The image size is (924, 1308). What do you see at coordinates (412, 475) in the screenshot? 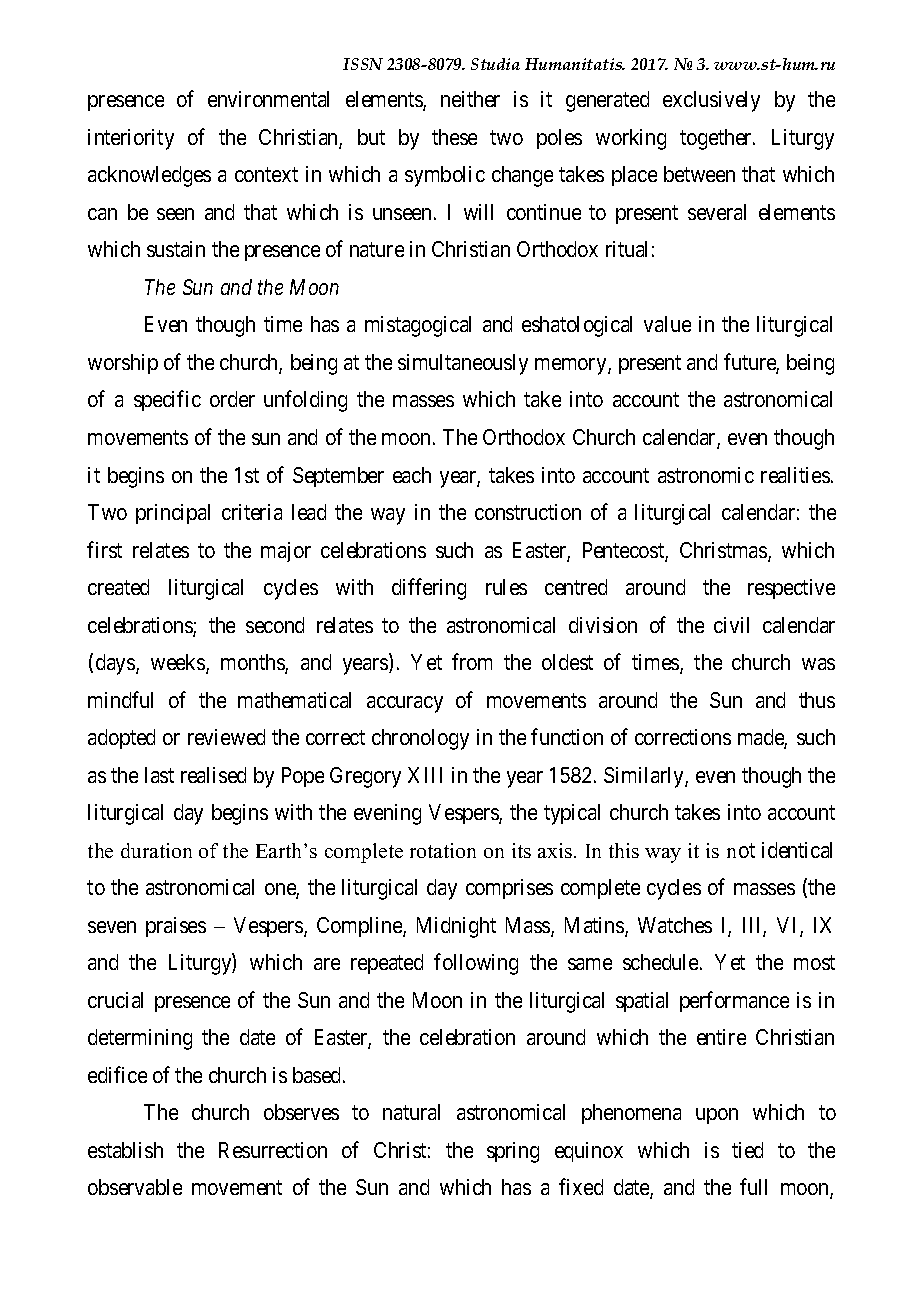
I see `each` at bounding box center [412, 475].
